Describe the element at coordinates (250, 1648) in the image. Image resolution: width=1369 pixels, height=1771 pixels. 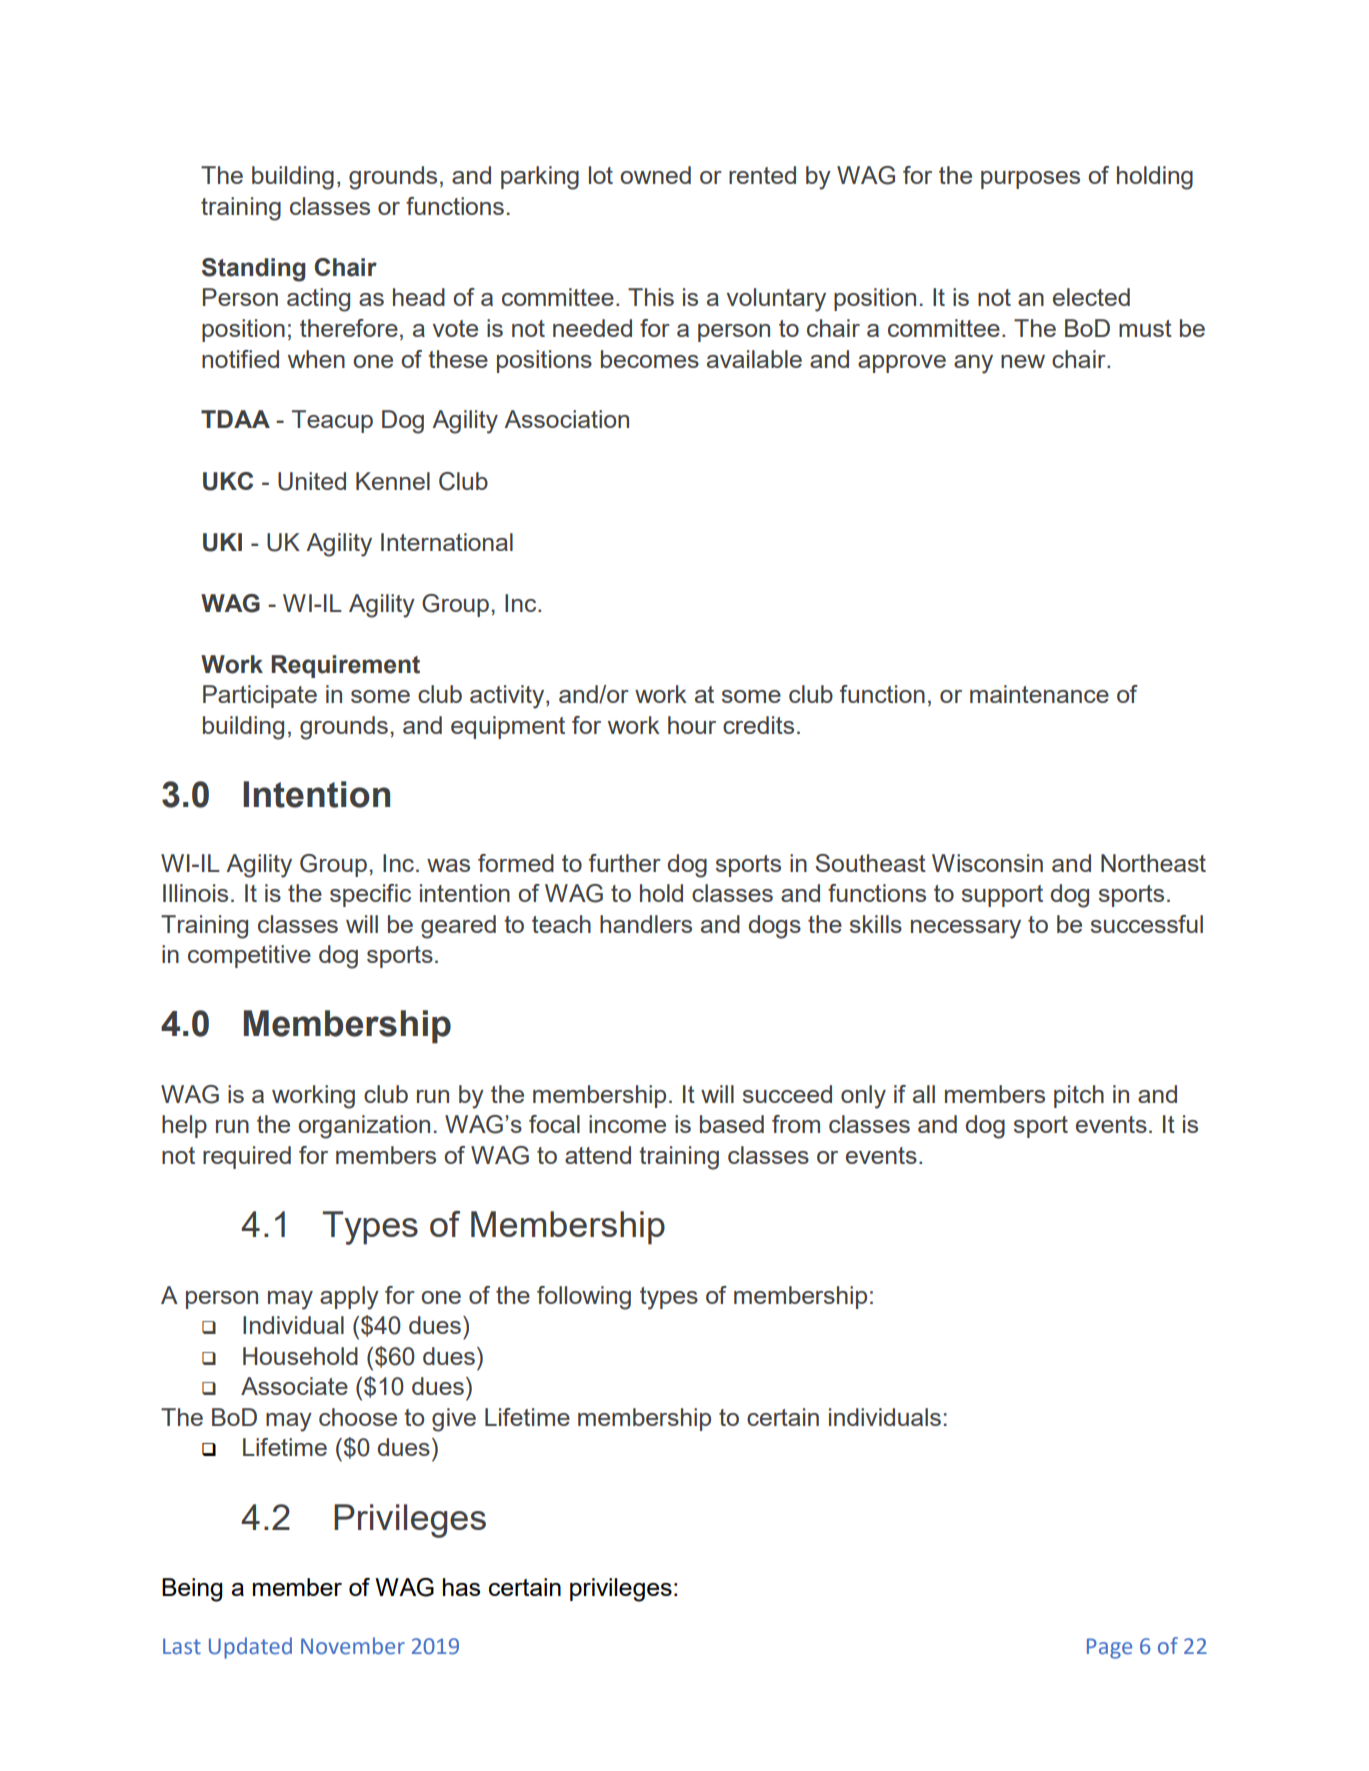
I see `Updated` at that location.
